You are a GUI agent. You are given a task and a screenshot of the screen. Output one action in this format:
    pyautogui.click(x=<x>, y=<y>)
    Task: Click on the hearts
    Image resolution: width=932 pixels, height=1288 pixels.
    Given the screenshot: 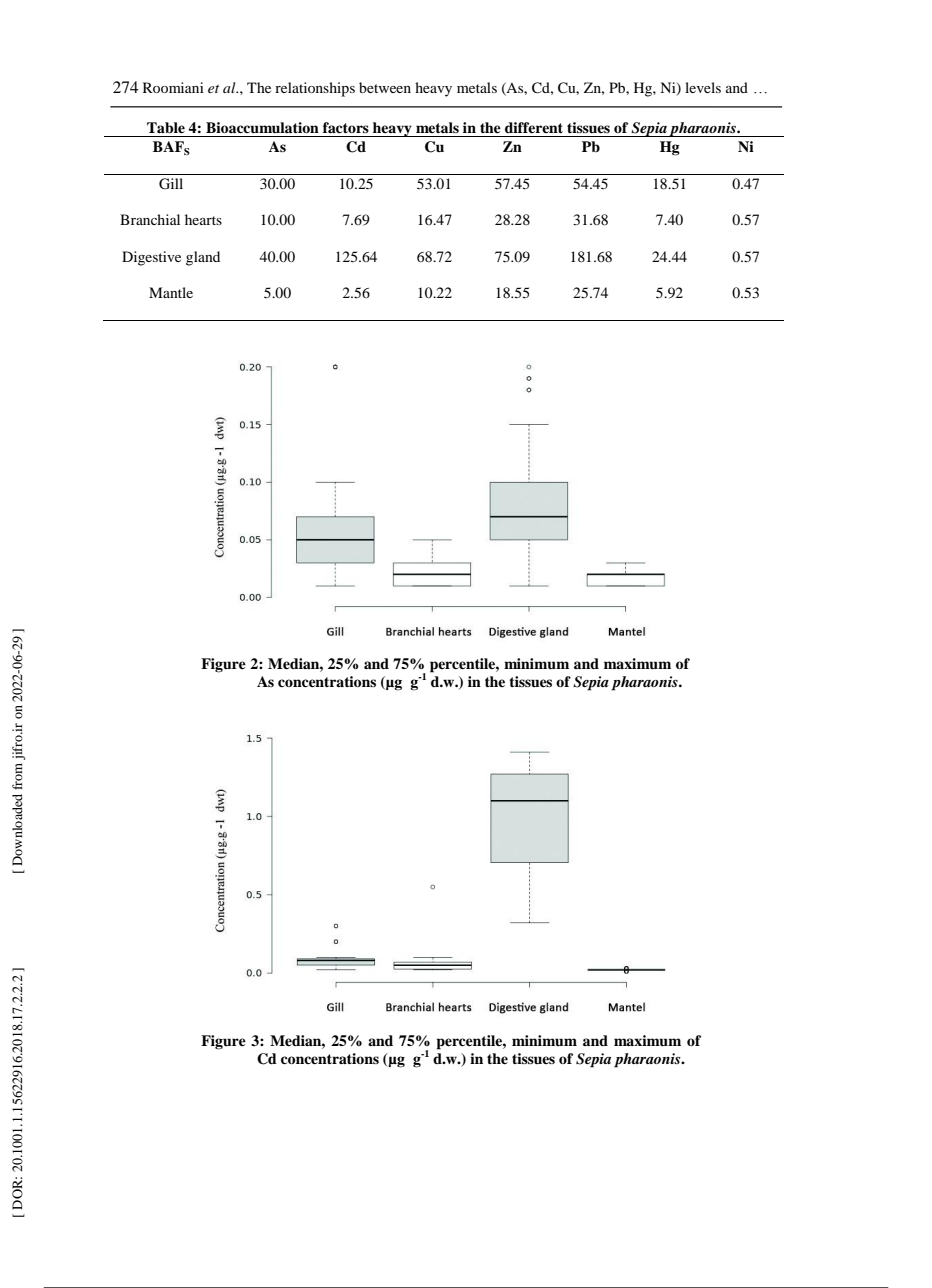 What is the action you would take?
    pyautogui.click(x=203, y=219)
